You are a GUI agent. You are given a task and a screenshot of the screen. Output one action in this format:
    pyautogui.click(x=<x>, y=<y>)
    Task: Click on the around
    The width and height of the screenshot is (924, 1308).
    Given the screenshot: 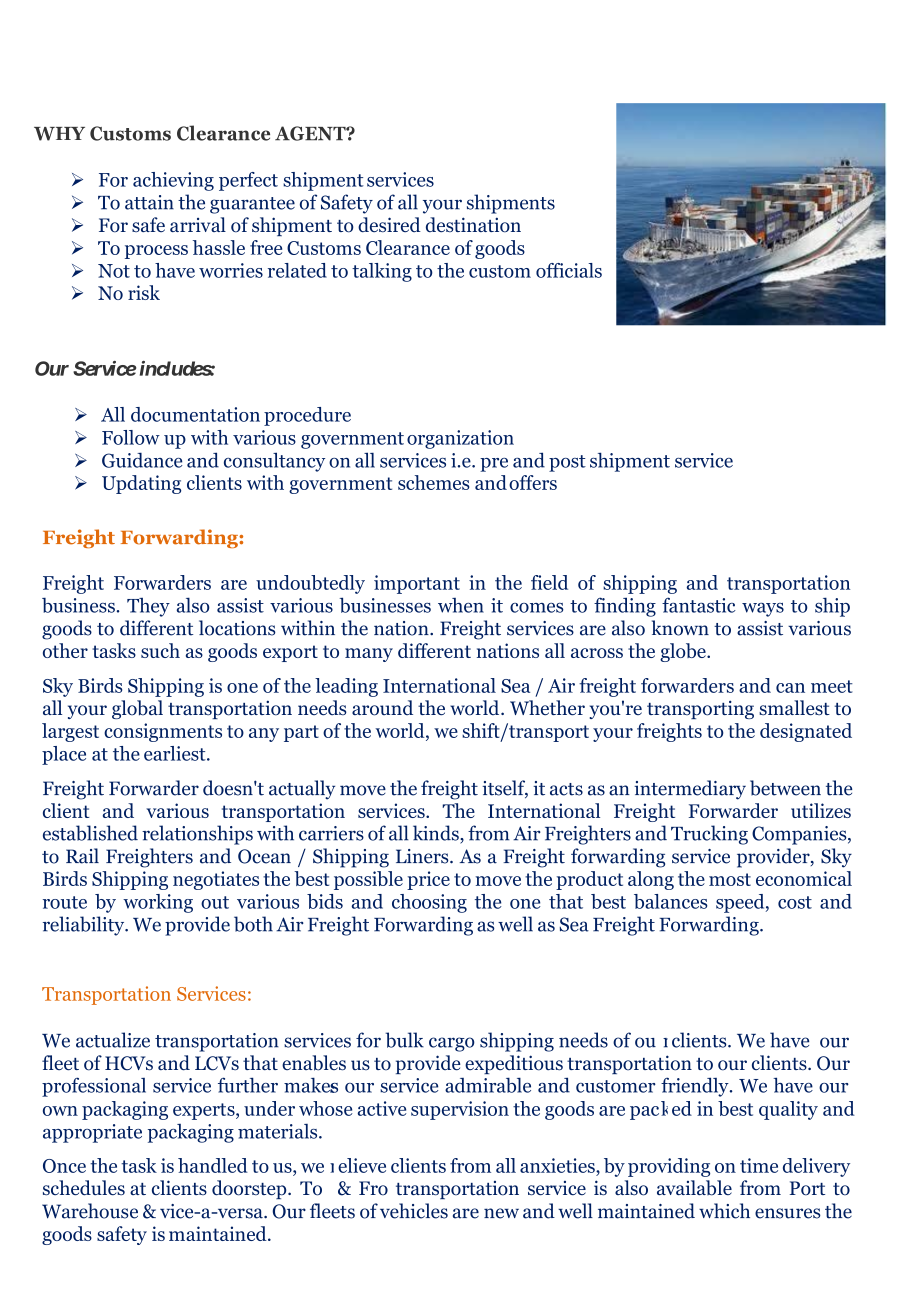 What is the action you would take?
    pyautogui.click(x=382, y=708)
